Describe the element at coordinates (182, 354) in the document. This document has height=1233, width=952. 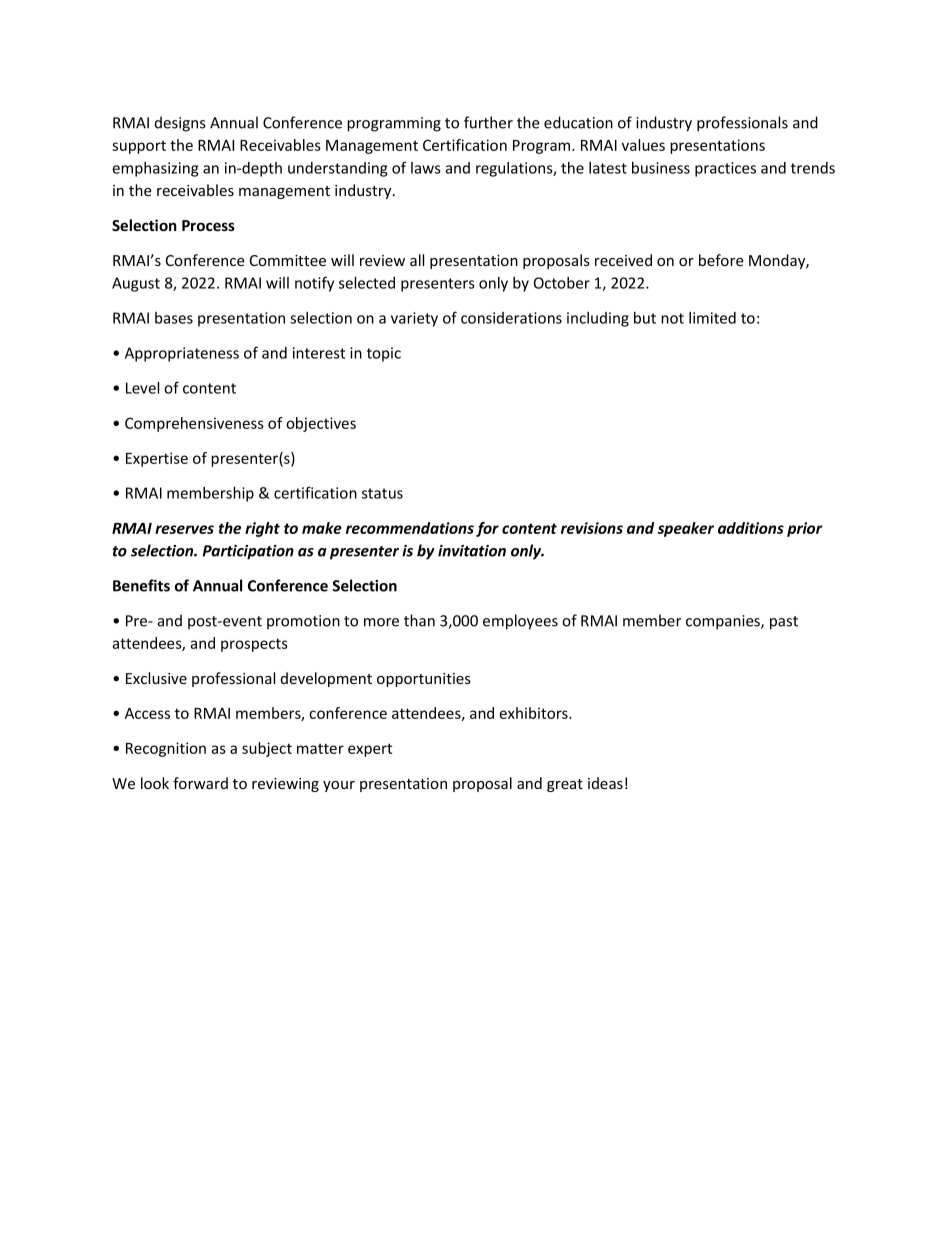
I see `Appropriateness` at that location.
